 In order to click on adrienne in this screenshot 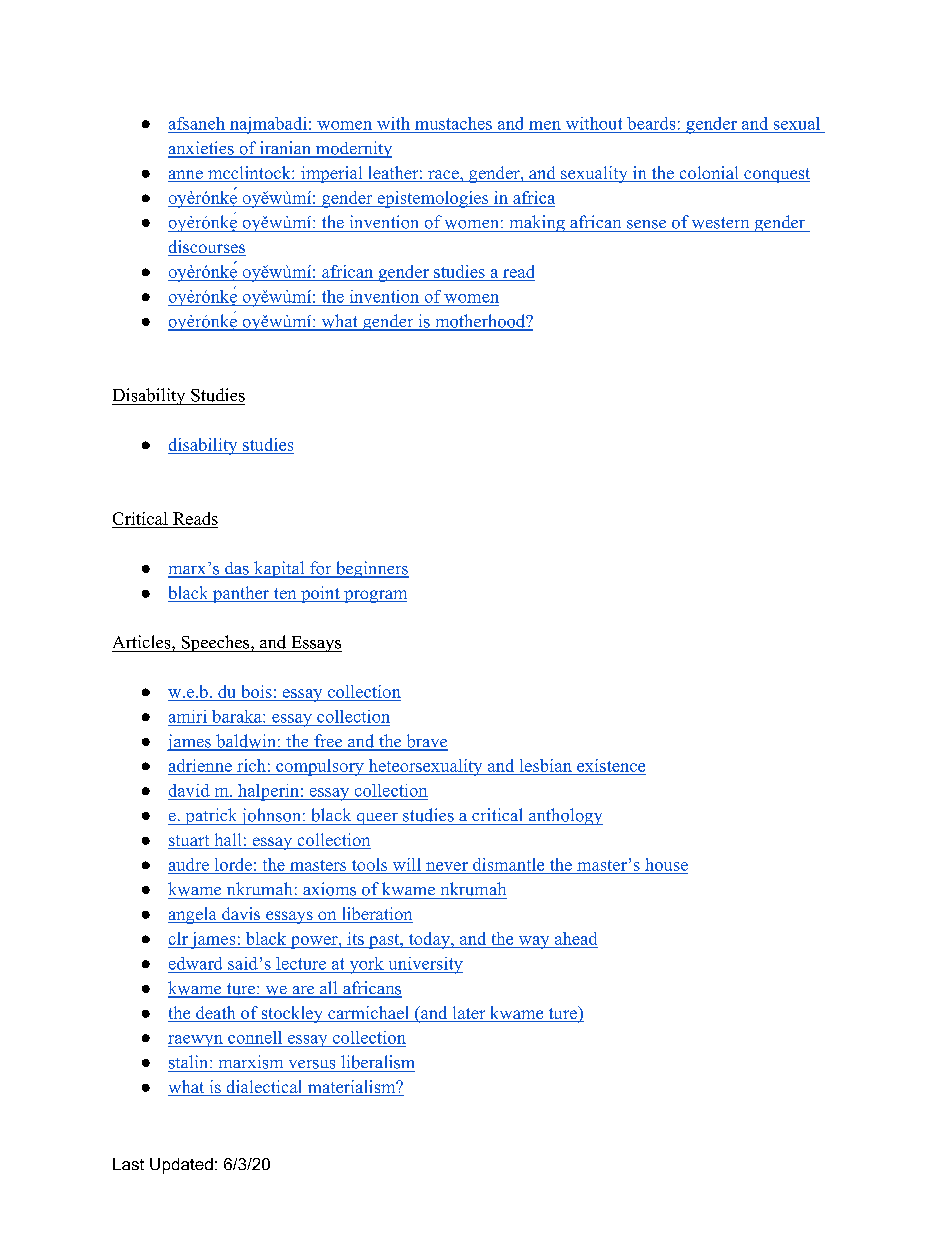, I will do `click(201, 767)`.
